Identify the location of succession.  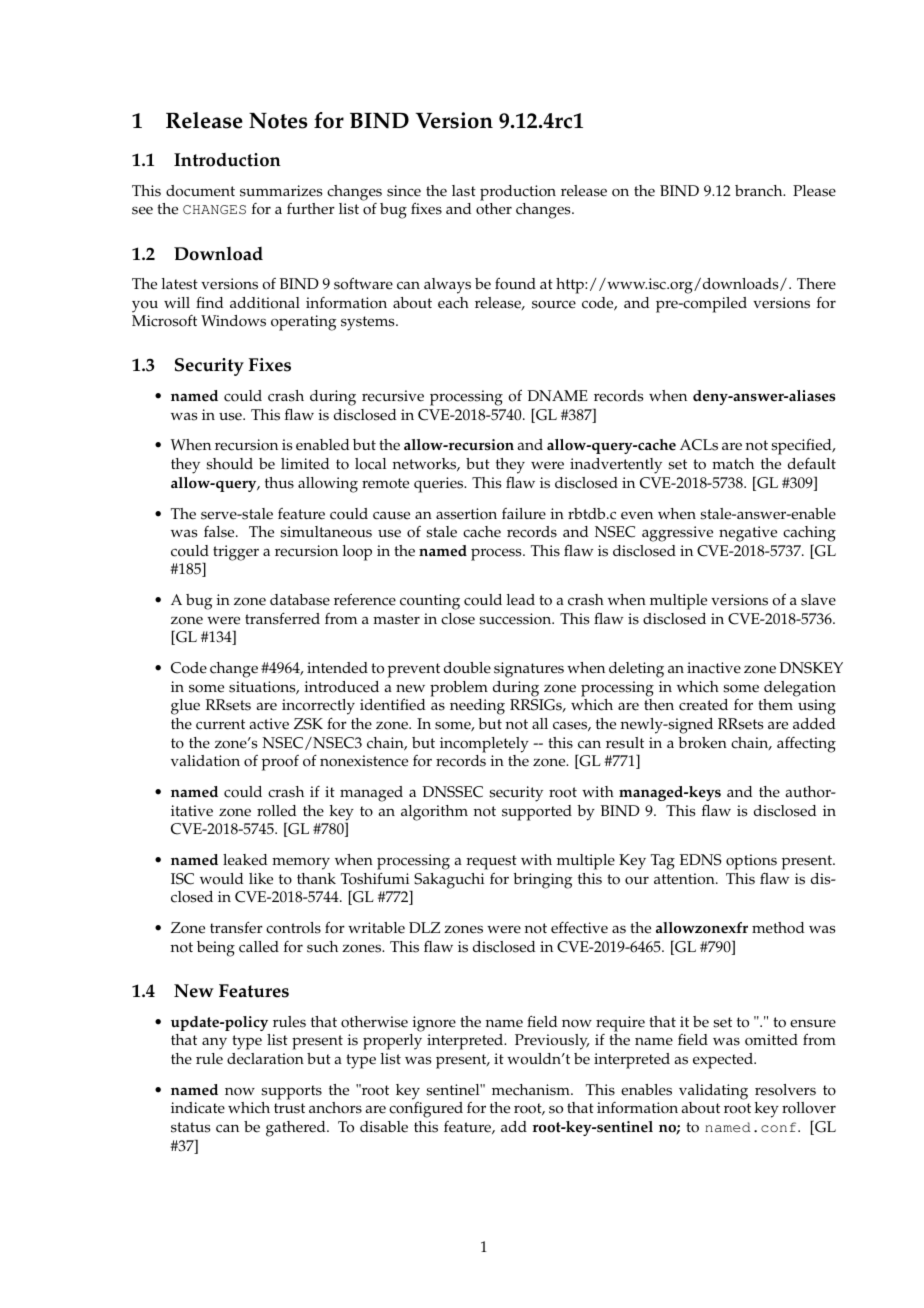
(516, 619).
